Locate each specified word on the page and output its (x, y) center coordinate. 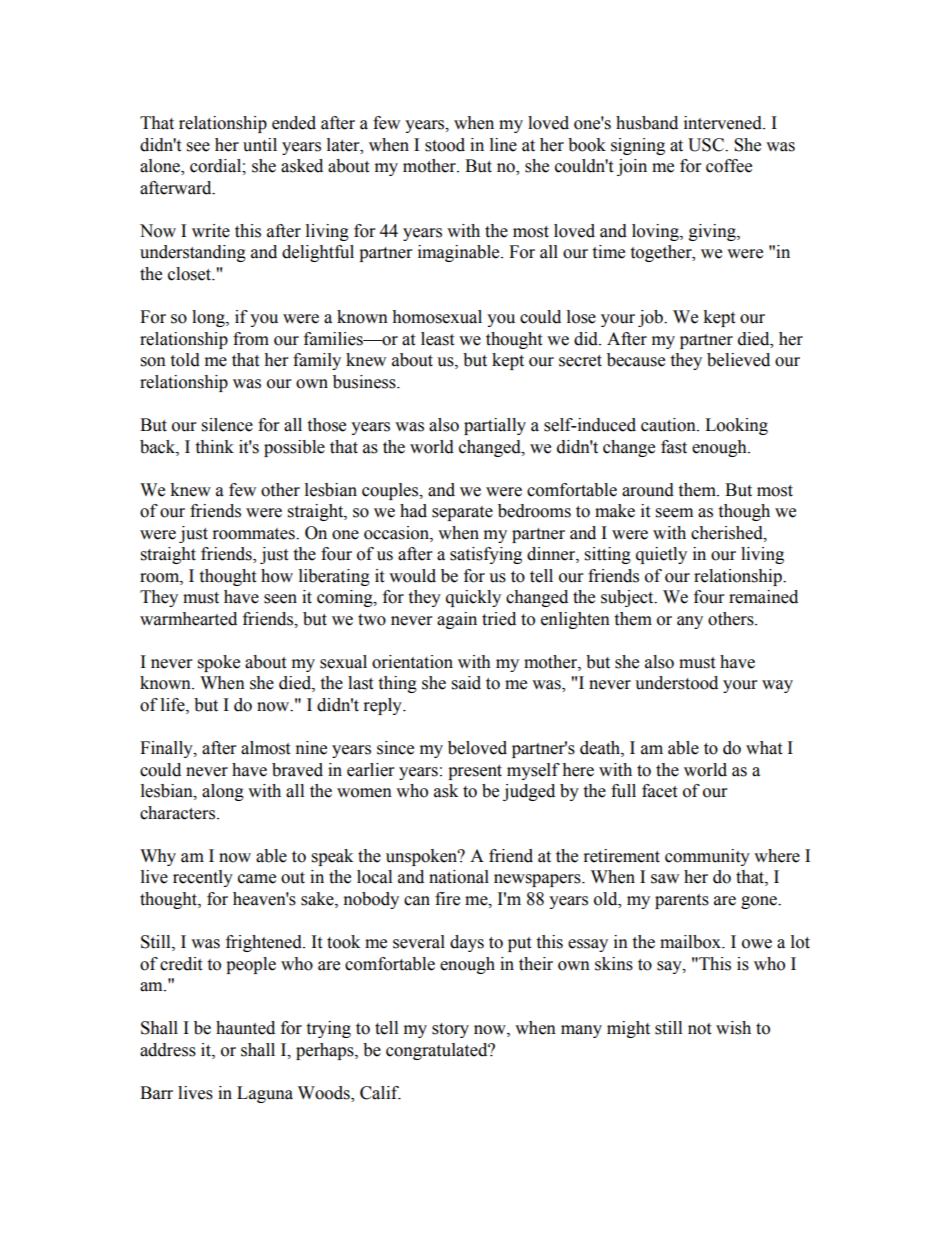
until (260, 145)
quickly (473, 598)
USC (707, 145)
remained (763, 597)
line (503, 145)
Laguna (265, 1094)
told (185, 360)
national (459, 877)
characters (179, 813)
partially (495, 426)
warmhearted (188, 619)
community (707, 857)
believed (738, 360)
